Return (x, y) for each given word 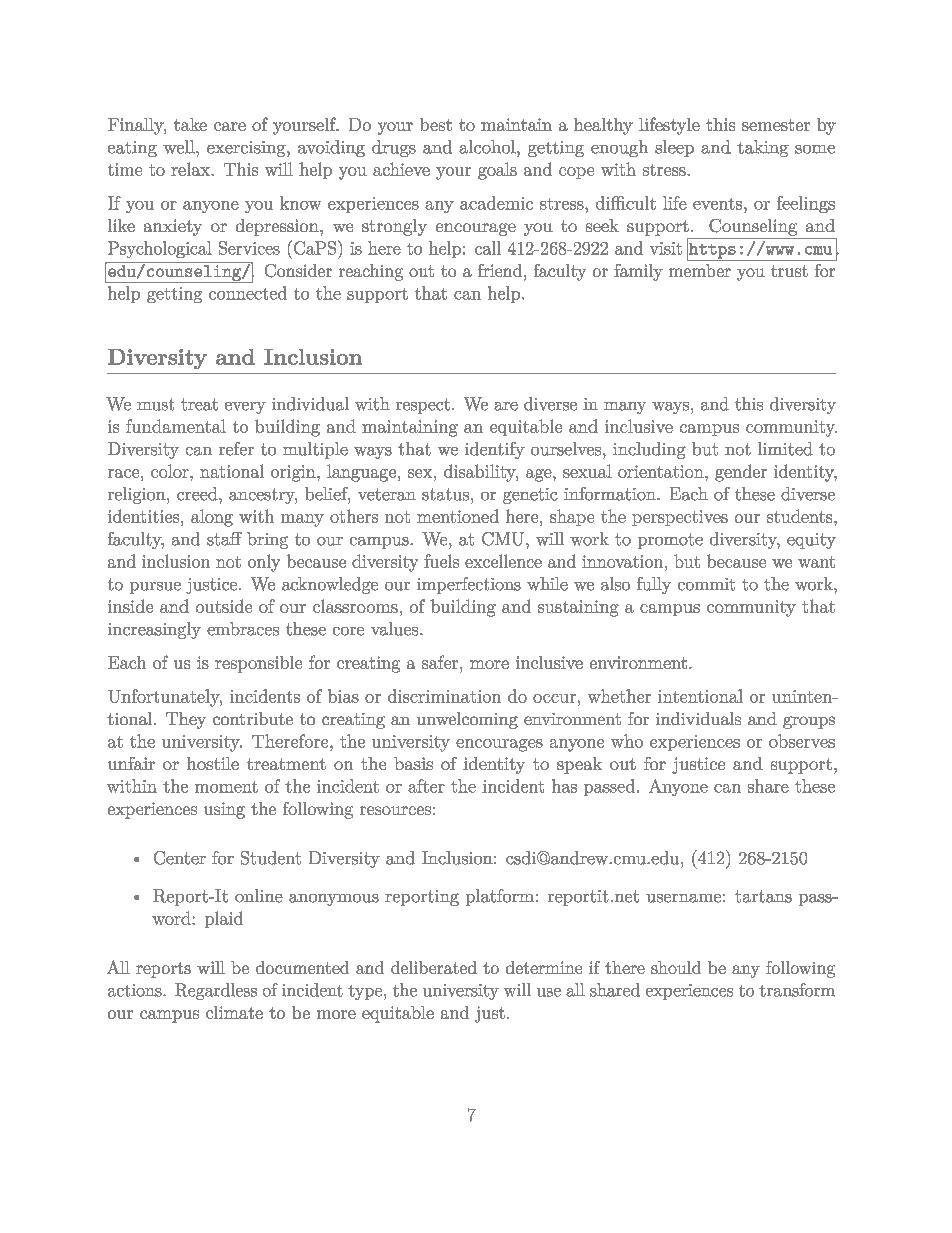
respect (423, 406)
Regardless (216, 991)
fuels (441, 561)
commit (706, 584)
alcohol (488, 147)
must (155, 404)
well (180, 147)
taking (763, 148)
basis (413, 763)
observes (802, 741)
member (700, 270)
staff (224, 539)
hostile (213, 763)
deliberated (434, 967)
